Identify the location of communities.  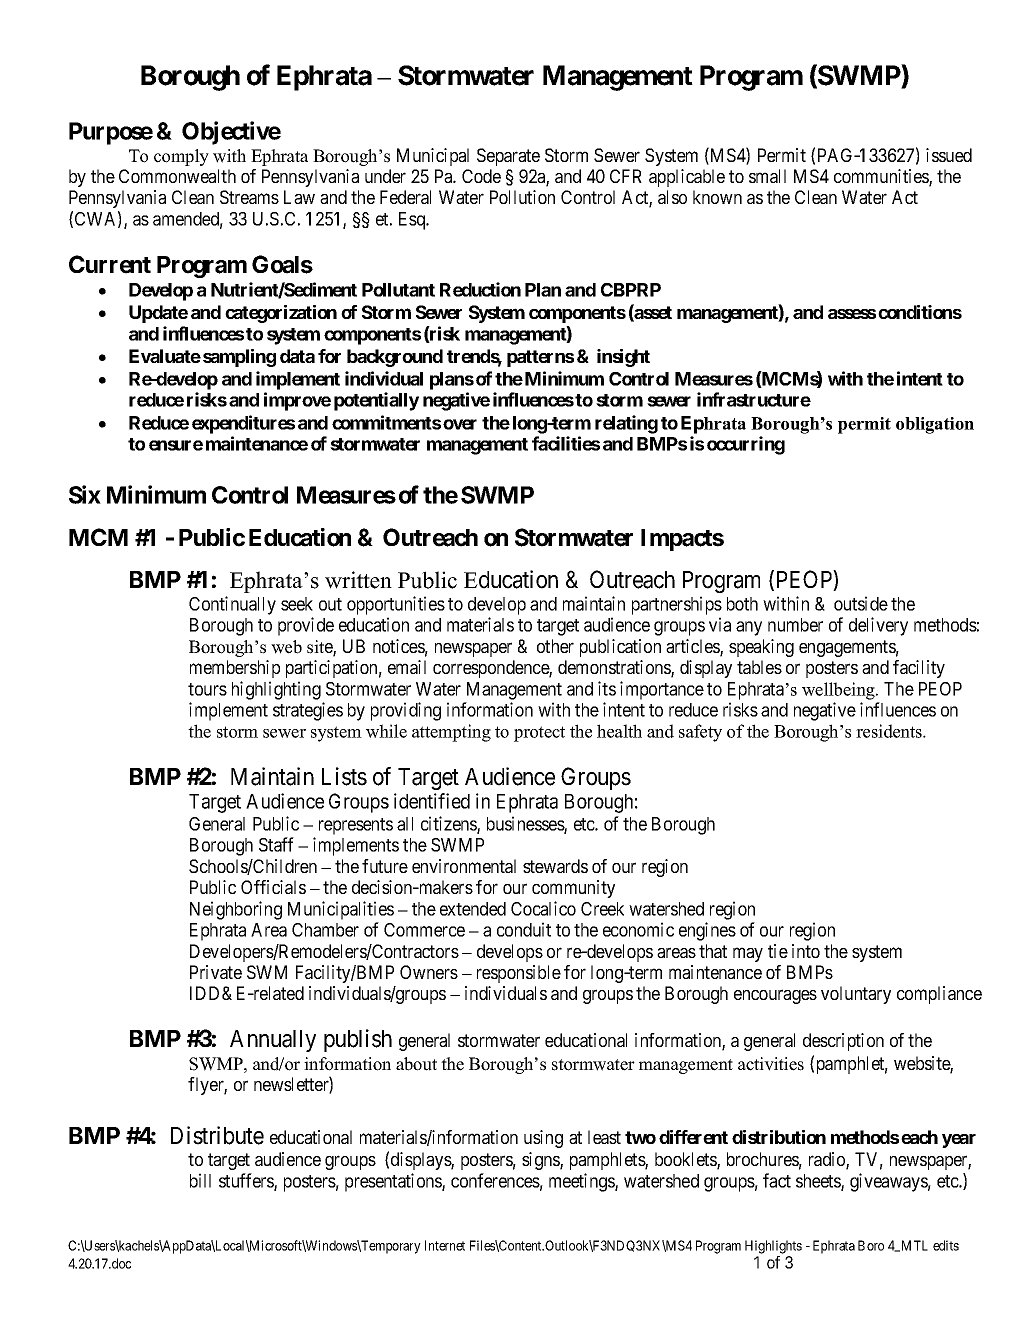
(882, 177).
